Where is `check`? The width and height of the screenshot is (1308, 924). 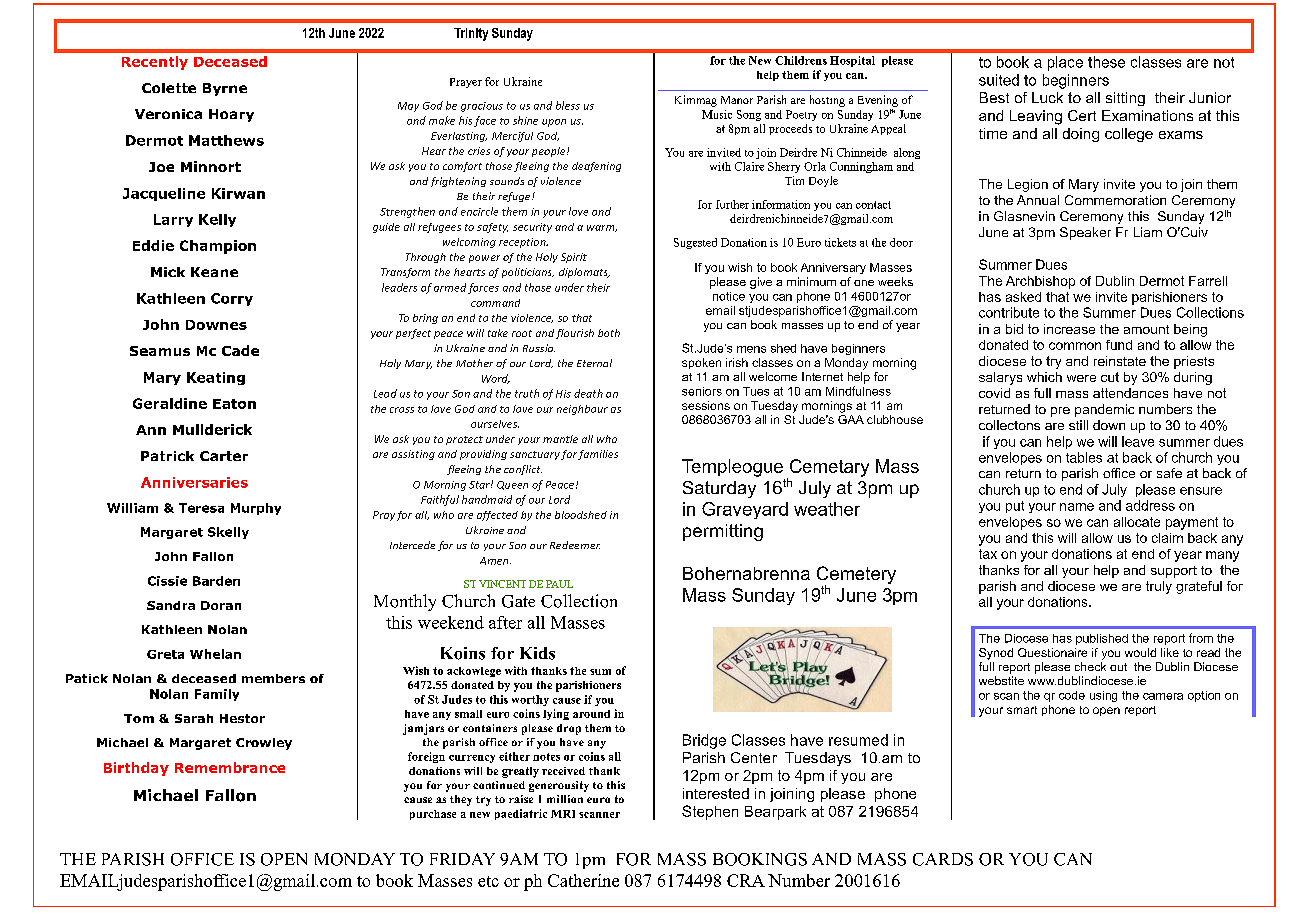
check is located at coordinates (1090, 666).
